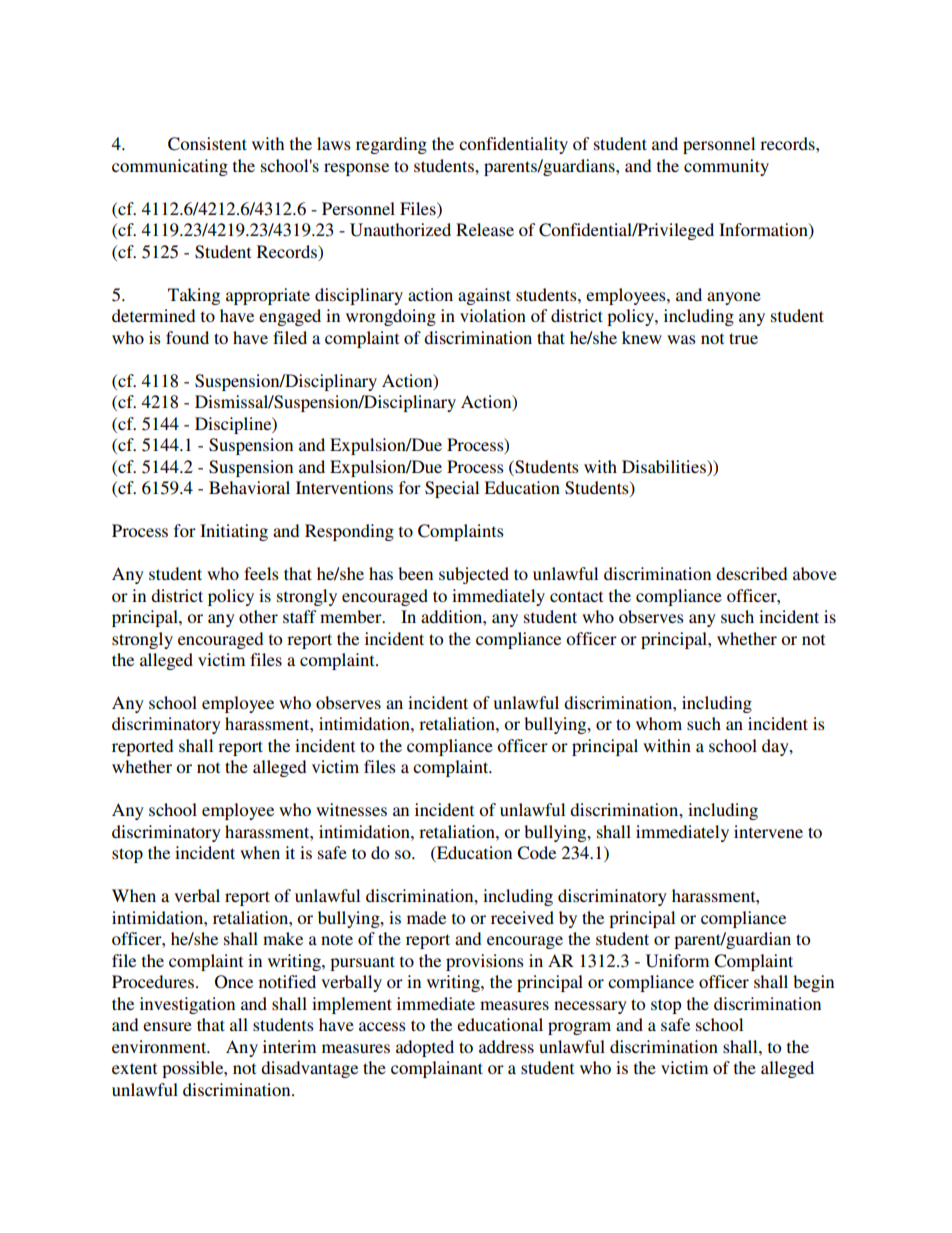  Describe the element at coordinates (258, 616) in the document. I see `other` at that location.
